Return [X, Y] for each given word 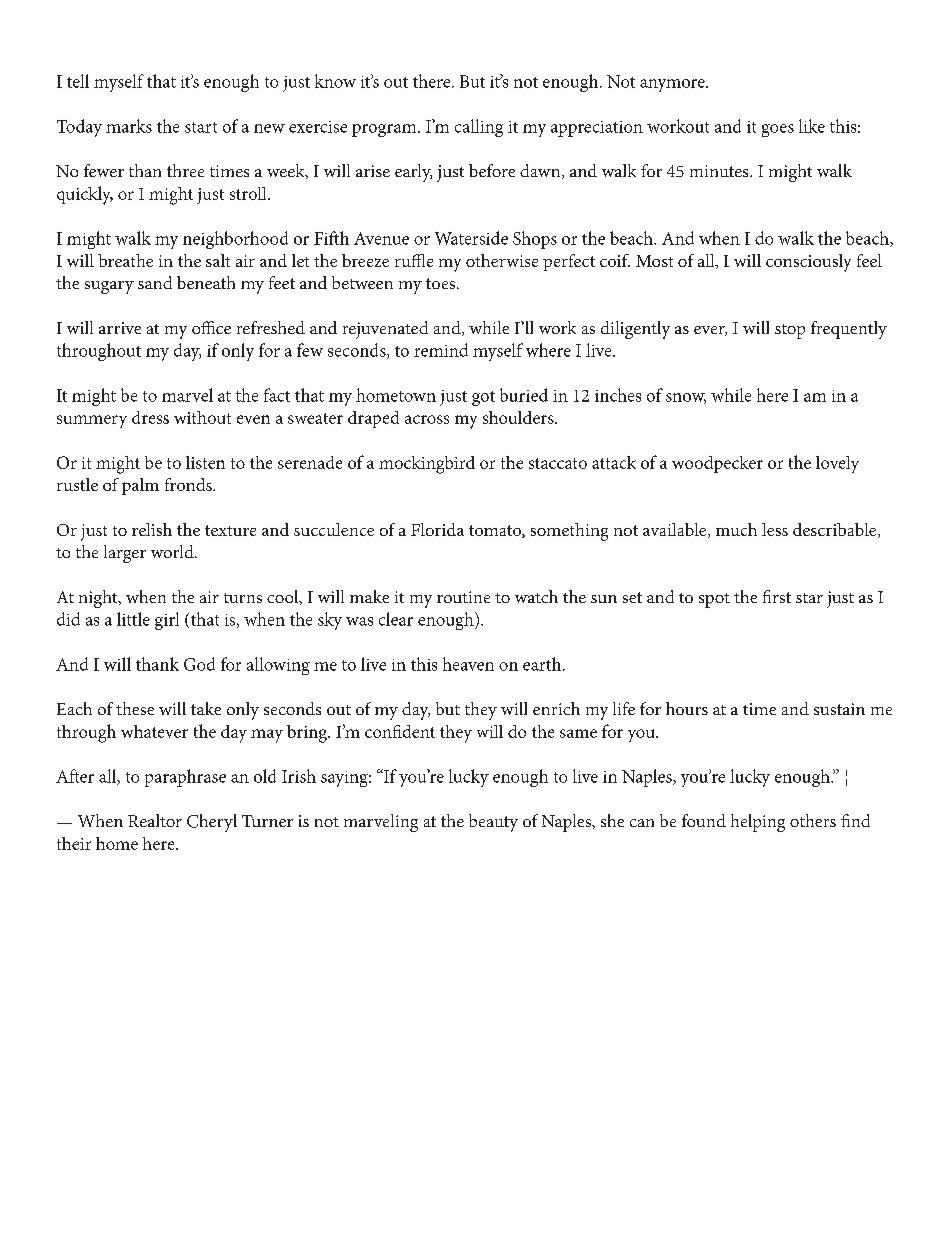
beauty [493, 823]
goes [778, 130]
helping [758, 823]
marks [129, 126]
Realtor [155, 820]
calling [479, 128]
